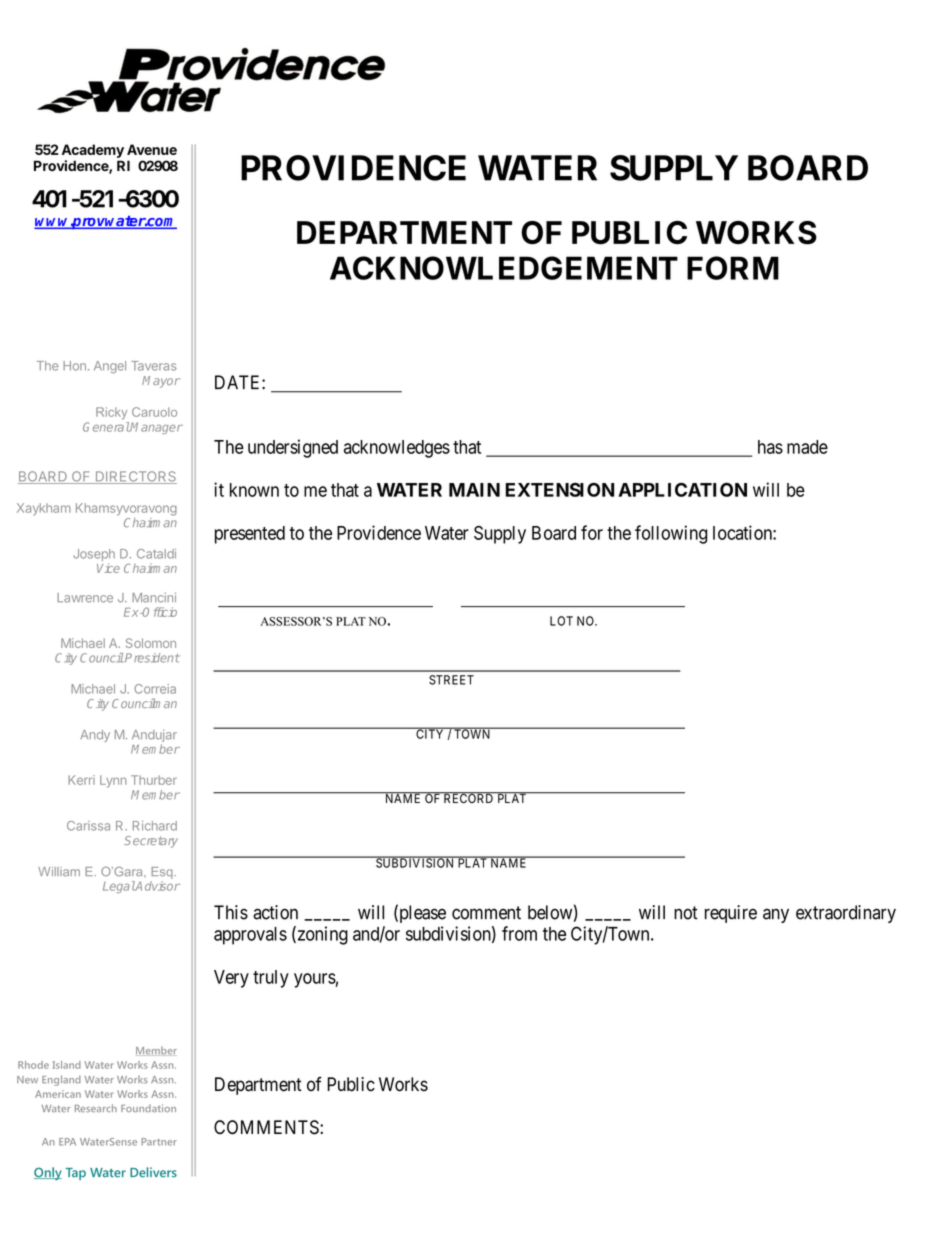 The width and height of the document is (952, 1233). What do you see at coordinates (451, 680) in the document?
I see `STREET` at bounding box center [451, 680].
